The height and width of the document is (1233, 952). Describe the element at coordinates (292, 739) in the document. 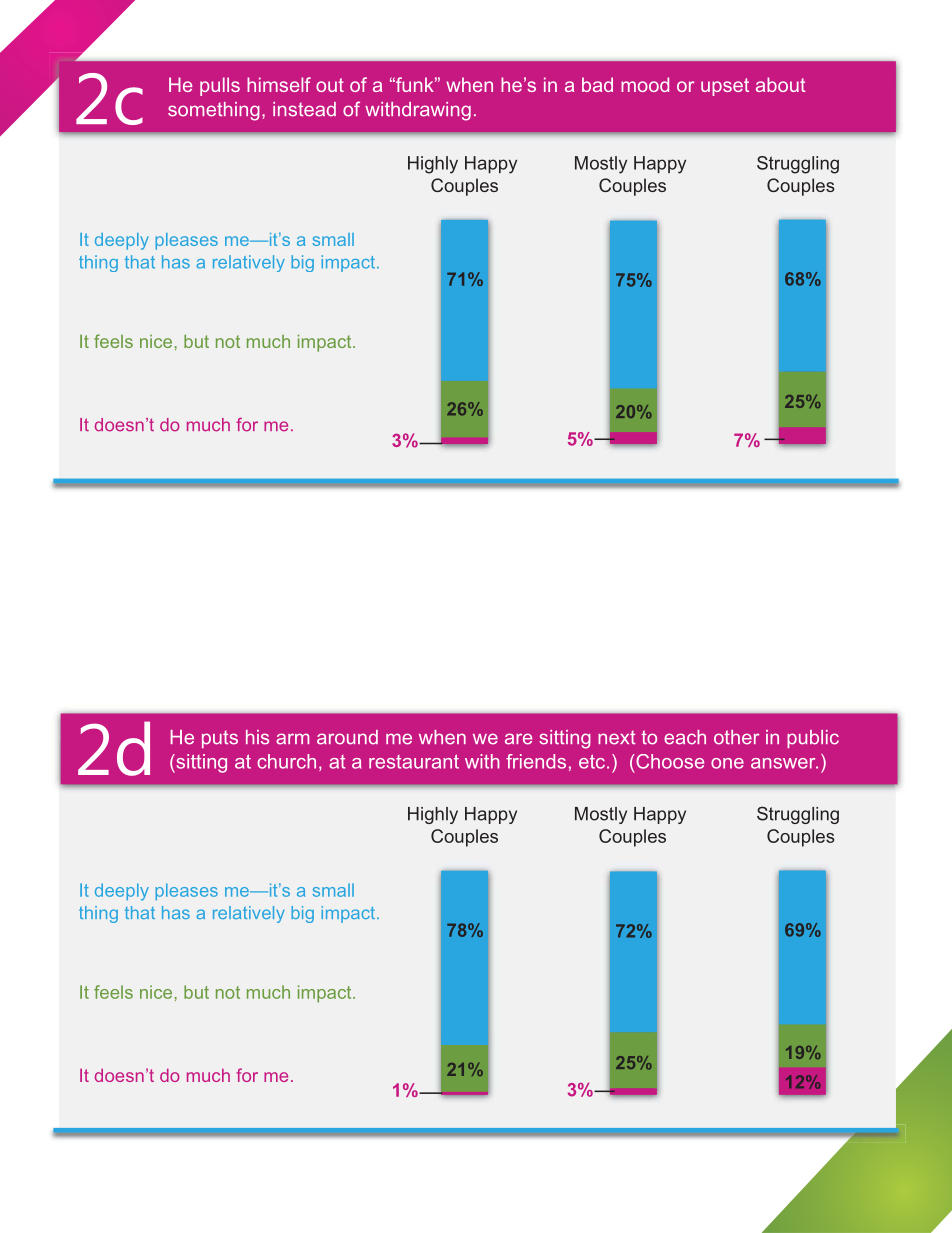

I see `arm` at that location.
